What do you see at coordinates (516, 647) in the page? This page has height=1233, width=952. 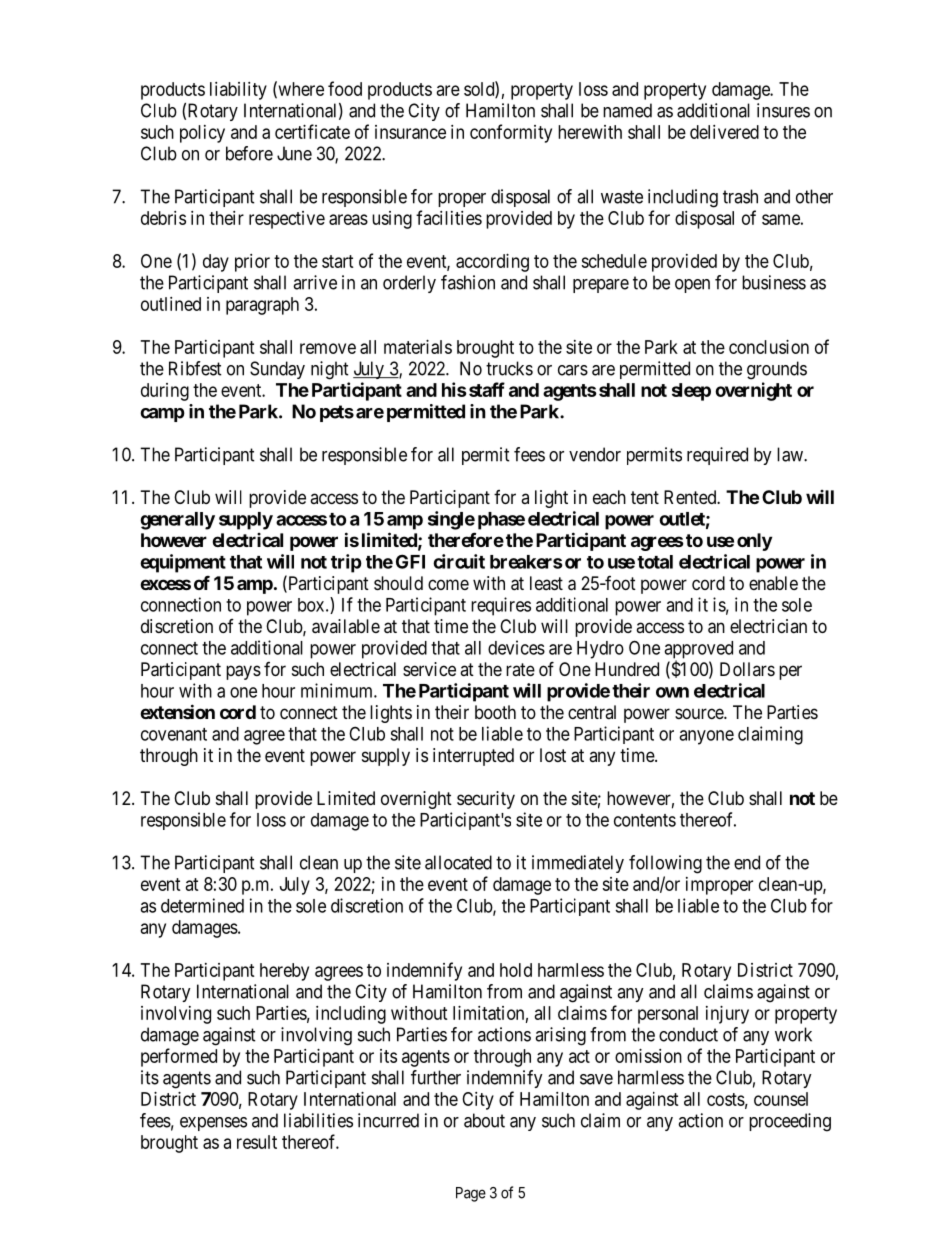 I see `devices` at bounding box center [516, 647].
